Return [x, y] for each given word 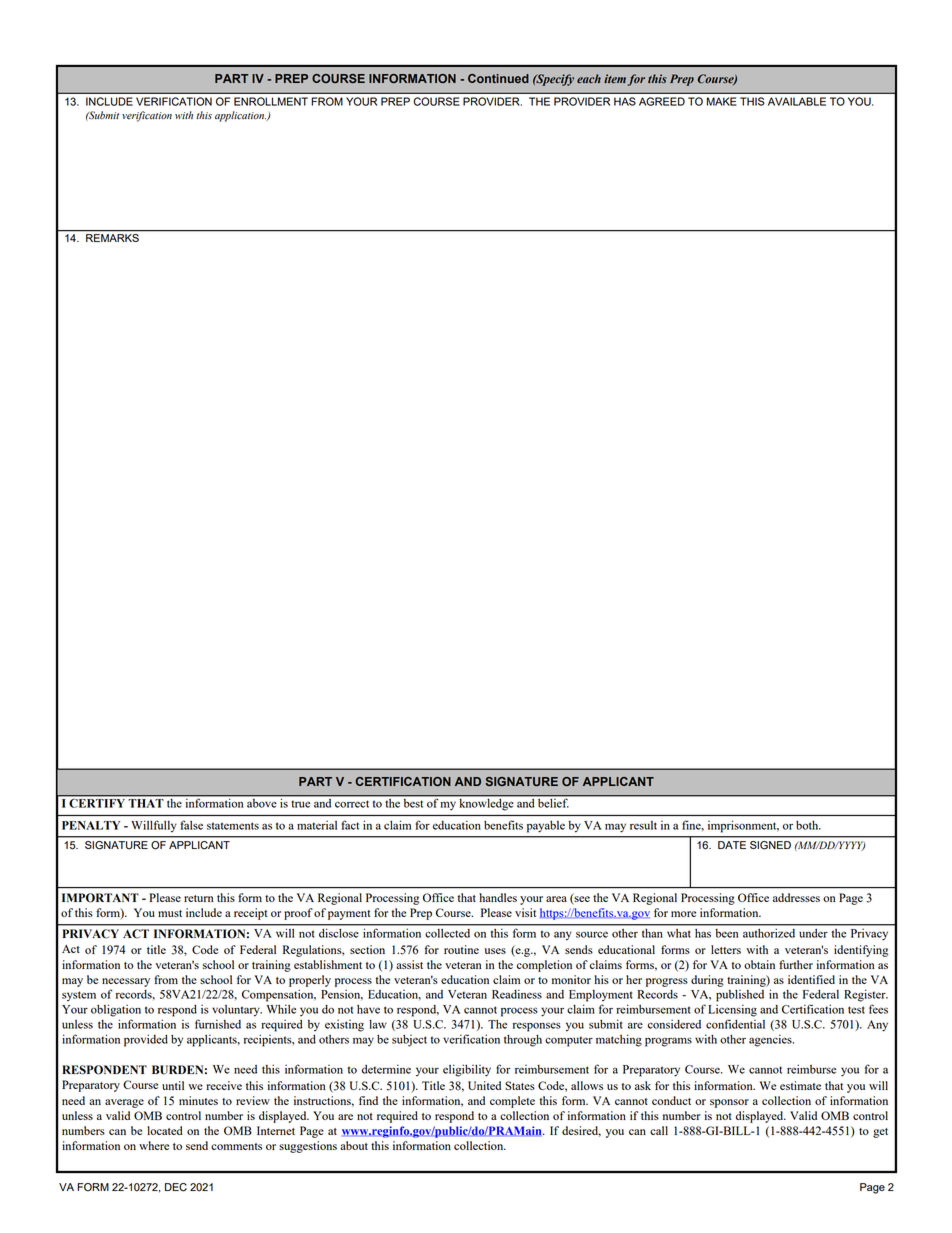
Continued [498, 78]
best [413, 802]
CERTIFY [97, 803]
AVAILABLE [797, 101]
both [808, 825]
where [154, 1145]
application [241, 116]
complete [512, 1102]
